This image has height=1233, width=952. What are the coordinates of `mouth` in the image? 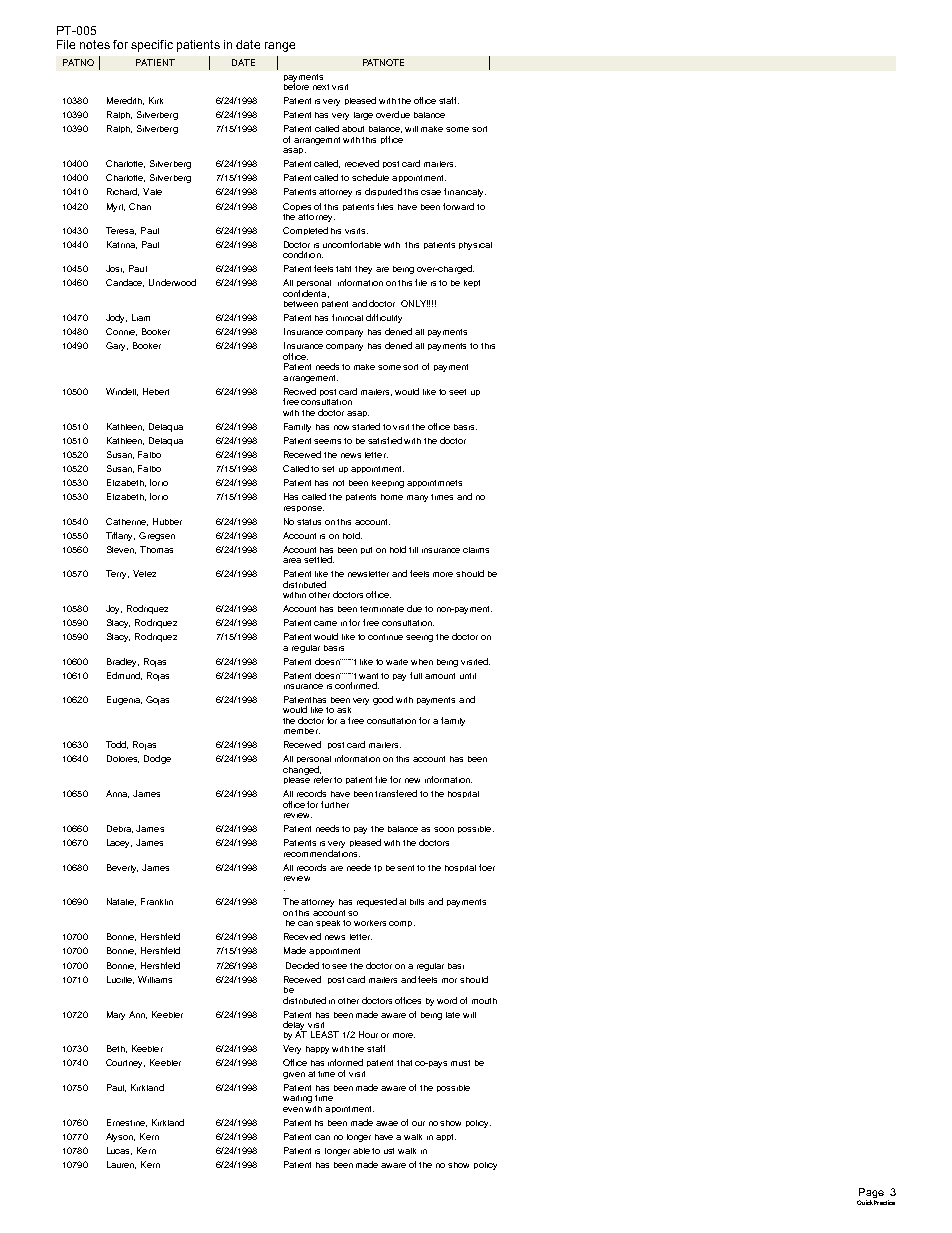 It's located at (484, 1001).
